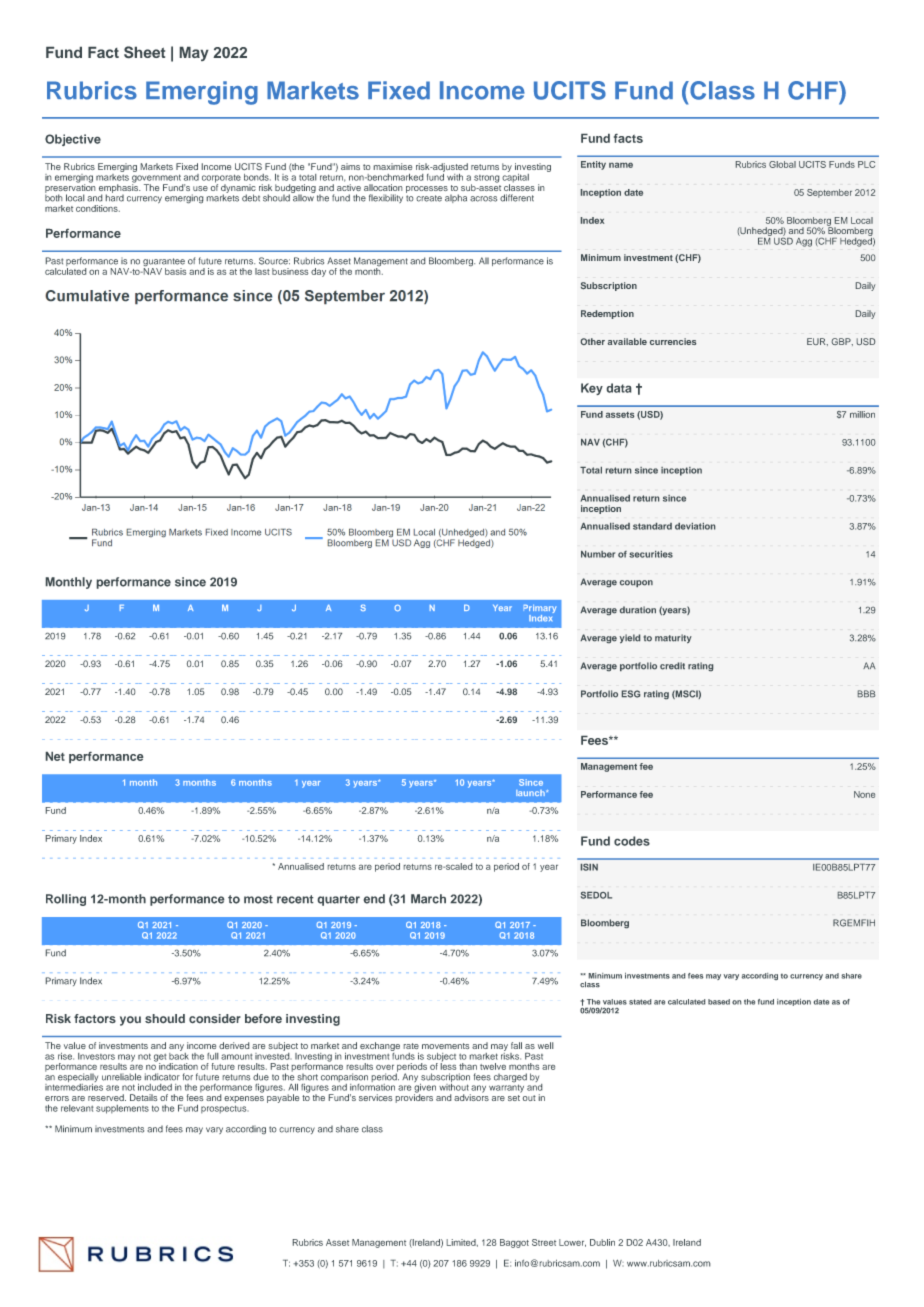  What do you see at coordinates (144, 52) in the document?
I see `Sheet` at bounding box center [144, 52].
